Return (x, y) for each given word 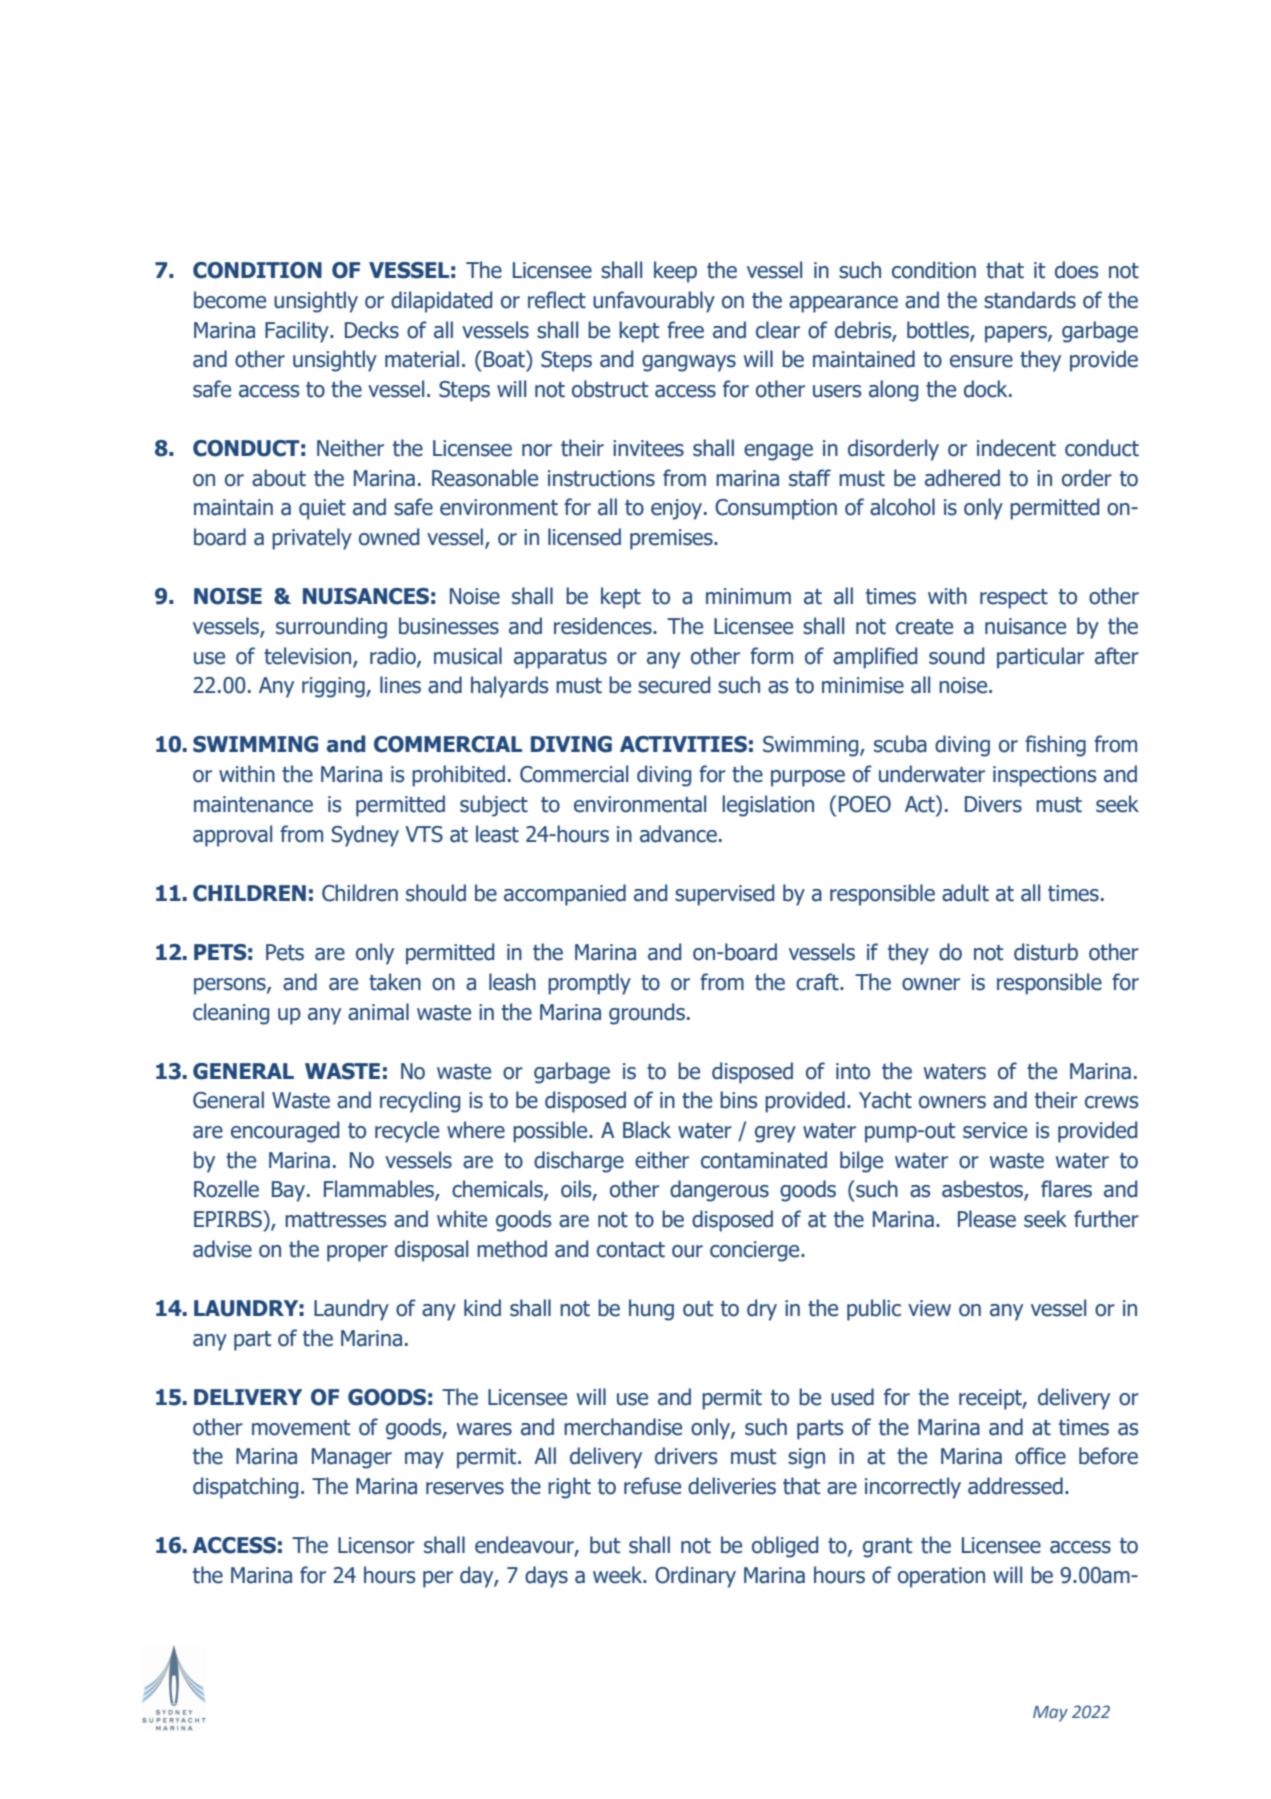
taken (395, 982)
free (685, 330)
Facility (298, 332)
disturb (1046, 952)
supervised (724, 895)
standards (1030, 300)
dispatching (245, 1488)
